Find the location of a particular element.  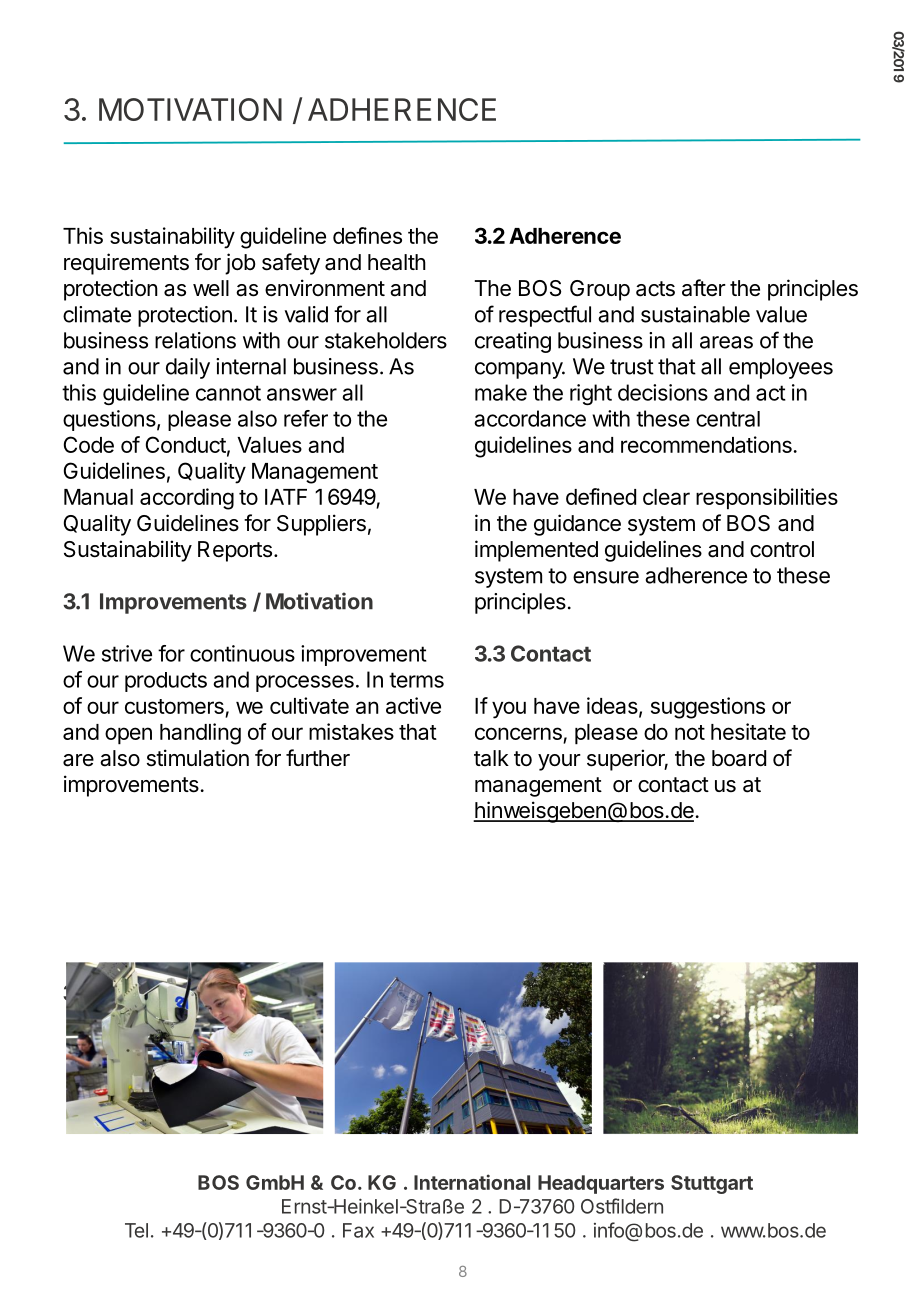

talk is located at coordinates (491, 758).
